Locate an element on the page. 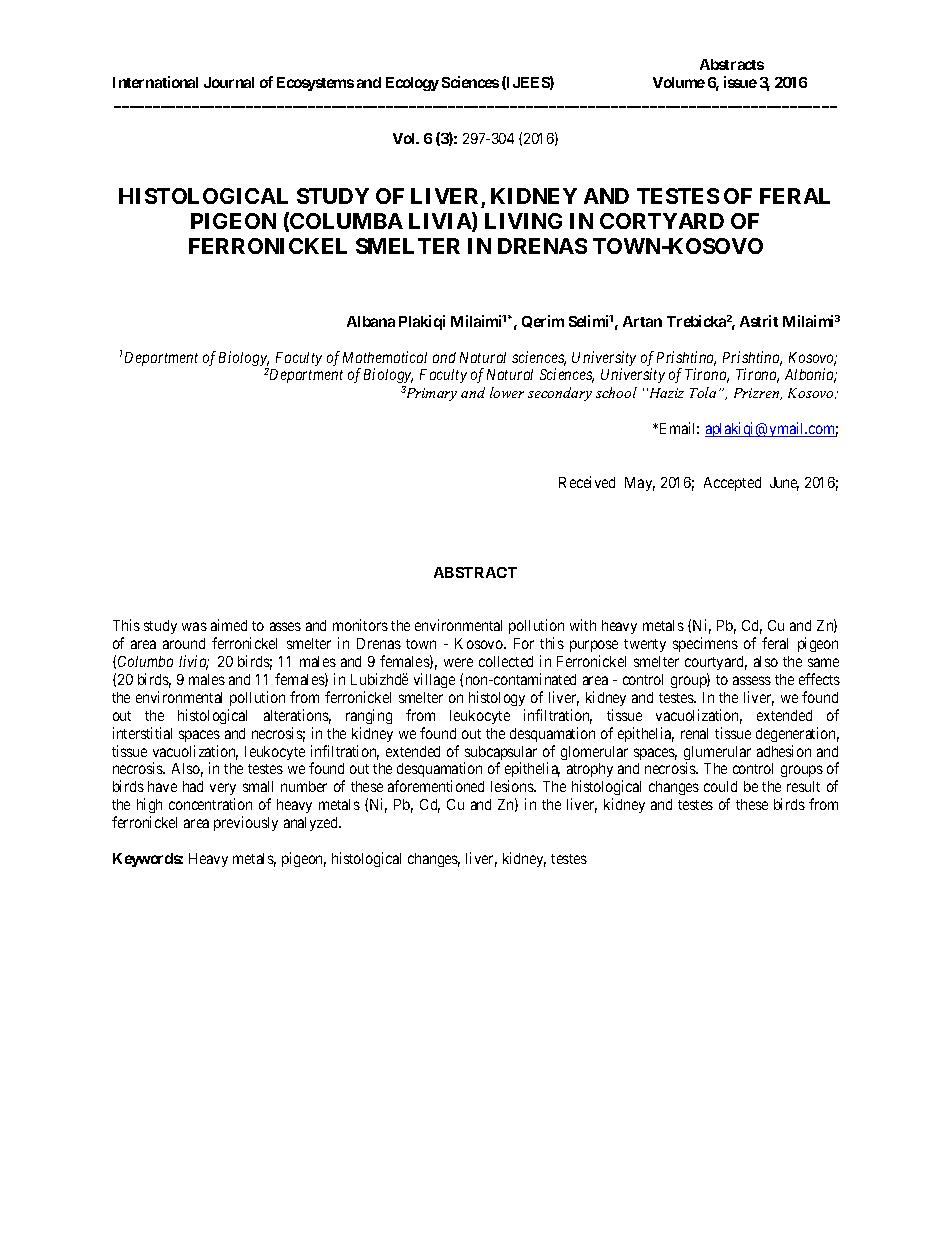  concentration is located at coordinates (210, 804).
